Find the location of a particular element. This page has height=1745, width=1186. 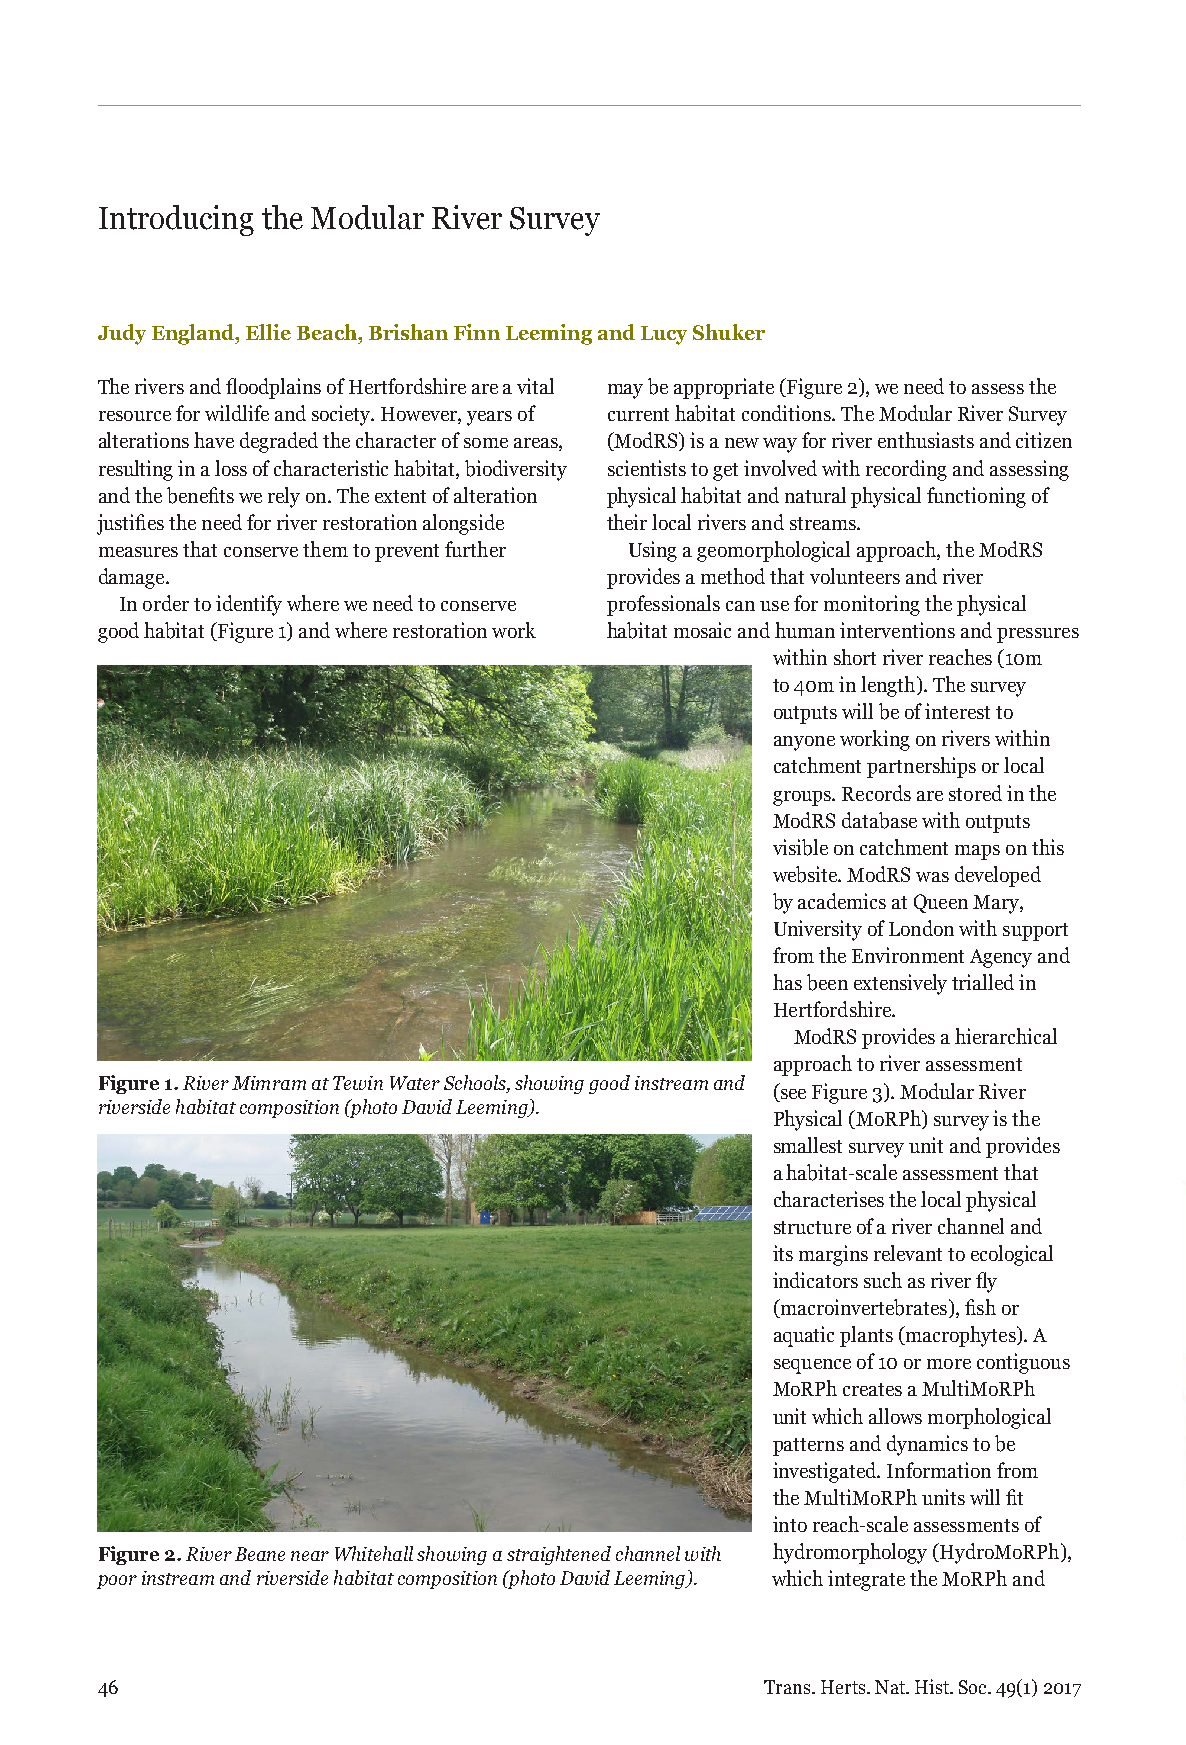

straightened is located at coordinates (559, 1555).
